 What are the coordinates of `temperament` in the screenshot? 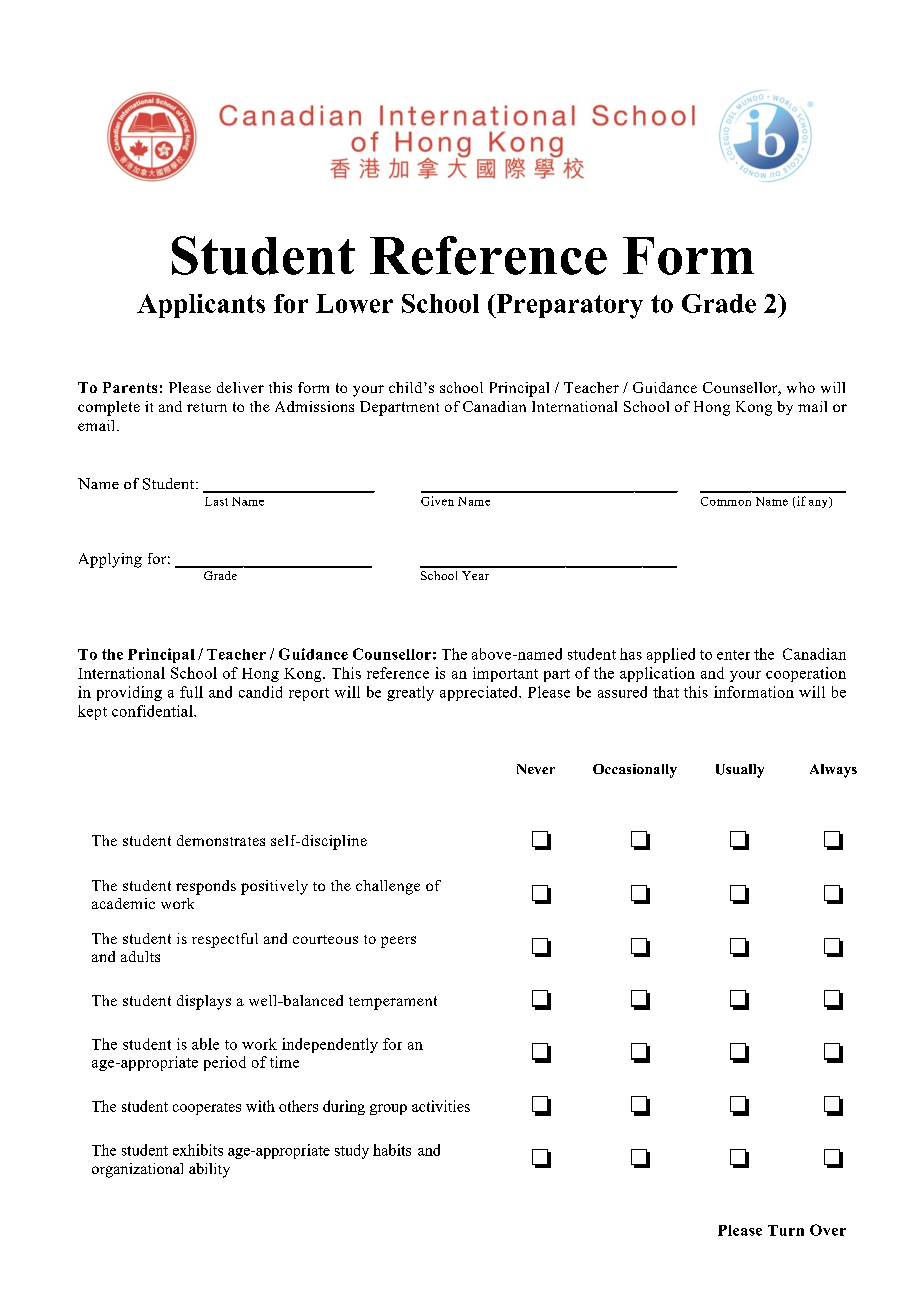 It's located at (393, 1003).
